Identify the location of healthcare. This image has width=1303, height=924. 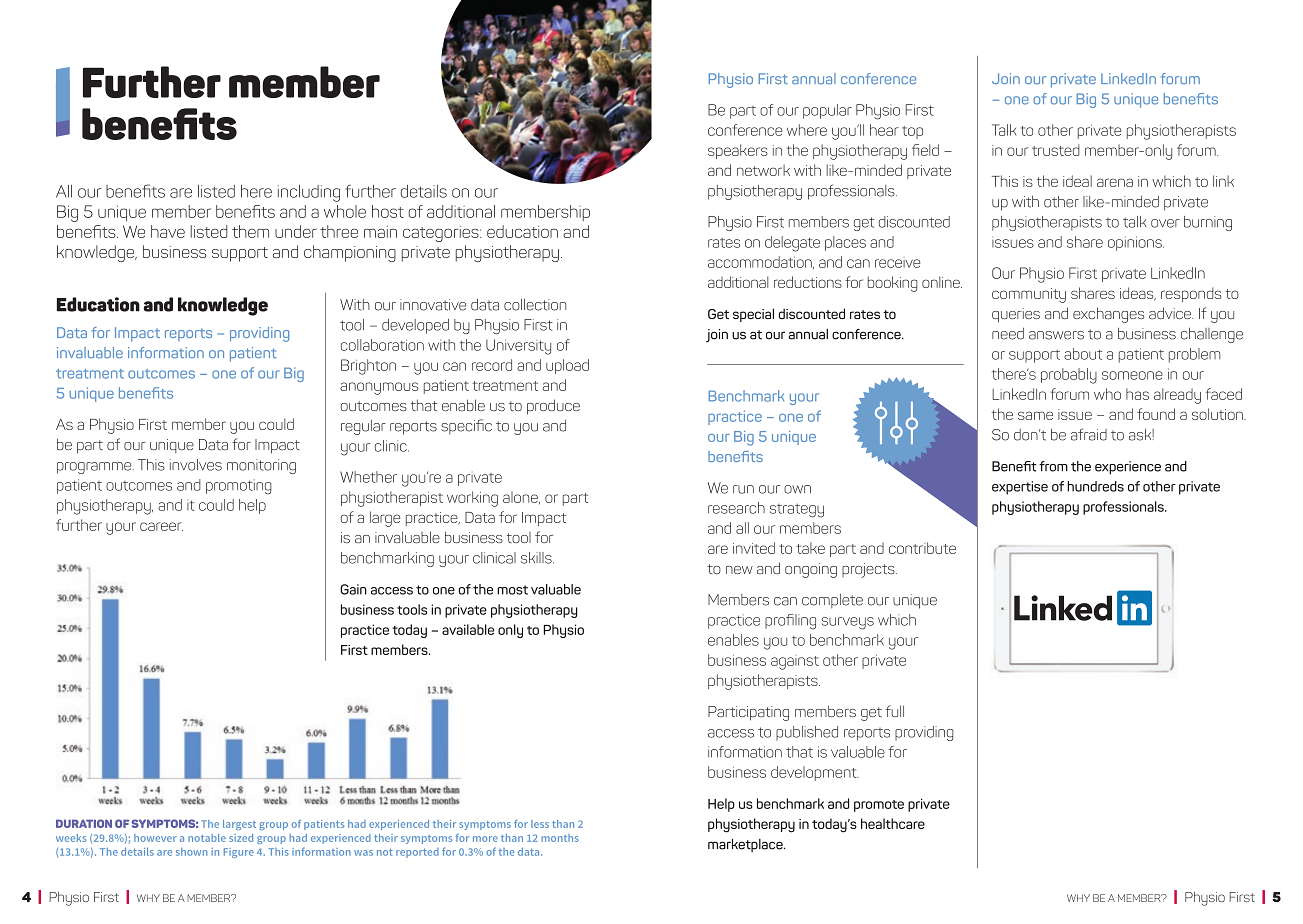
(893, 823).
